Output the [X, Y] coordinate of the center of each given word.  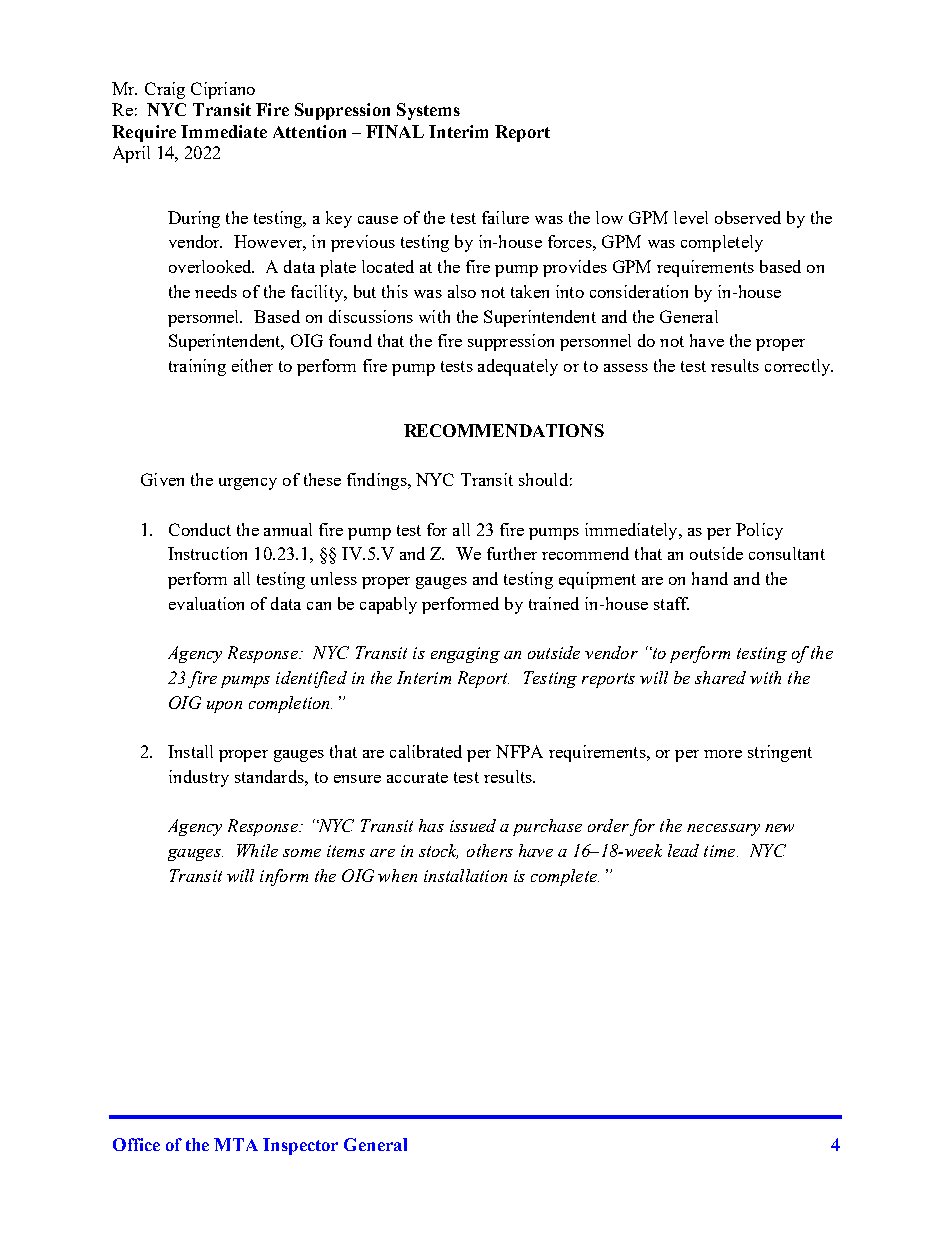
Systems [428, 111]
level [691, 217]
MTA [236, 1144]
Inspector [300, 1146]
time [721, 851]
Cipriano [223, 90]
